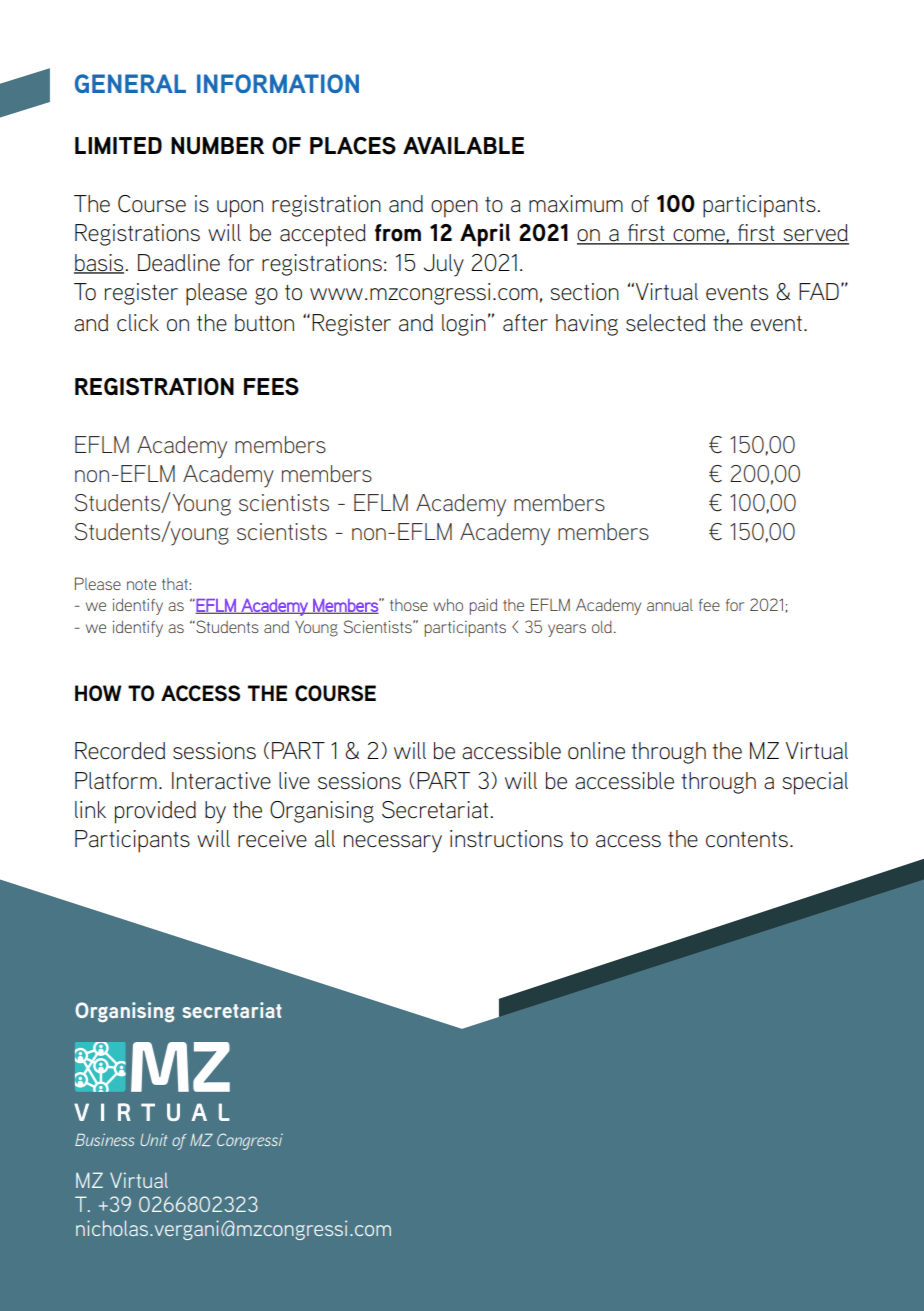 The image size is (924, 1311). Describe the element at coordinates (104, 1140) in the screenshot. I see `Business` at that location.
